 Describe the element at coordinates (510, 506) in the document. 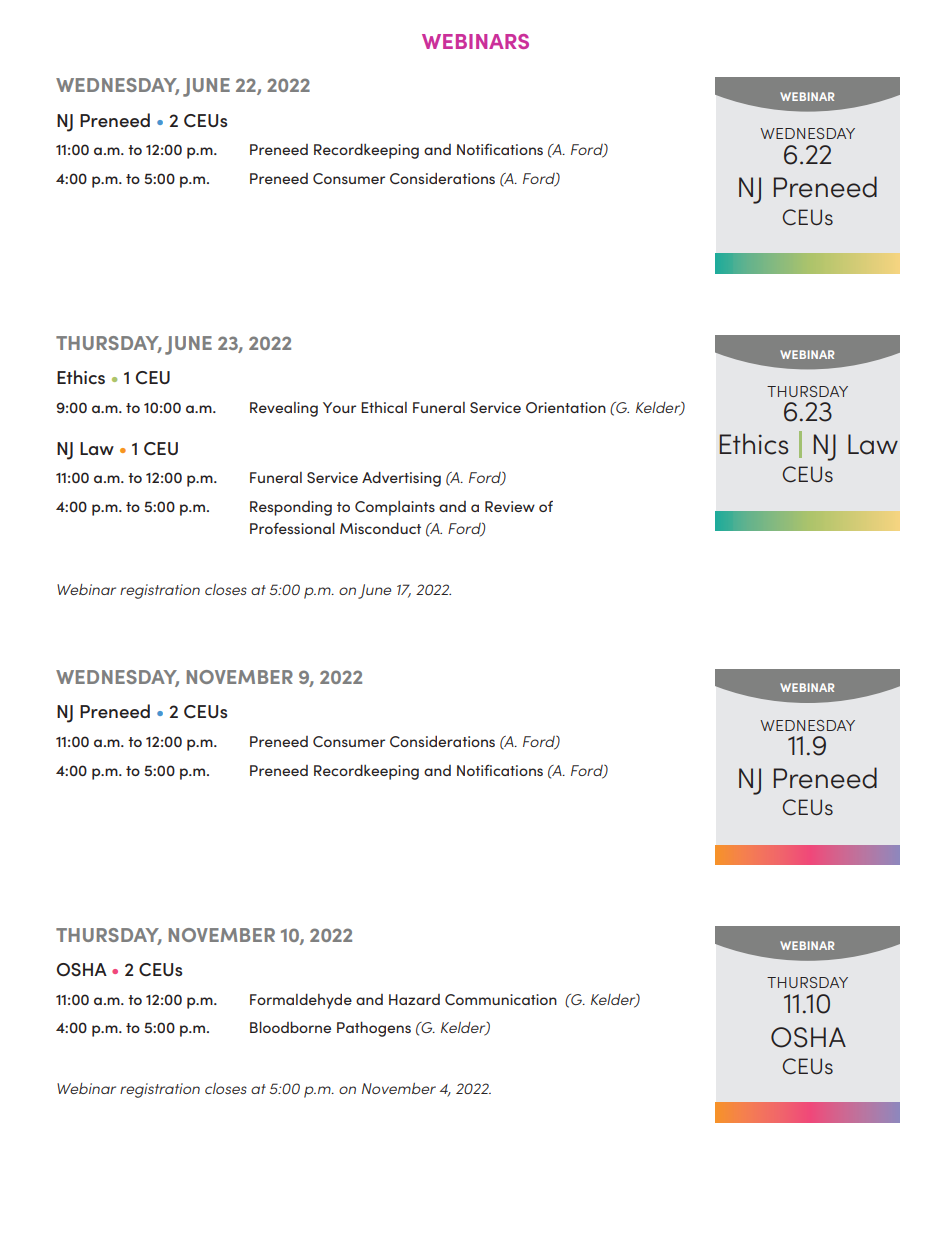

I see `Review` at that location.
